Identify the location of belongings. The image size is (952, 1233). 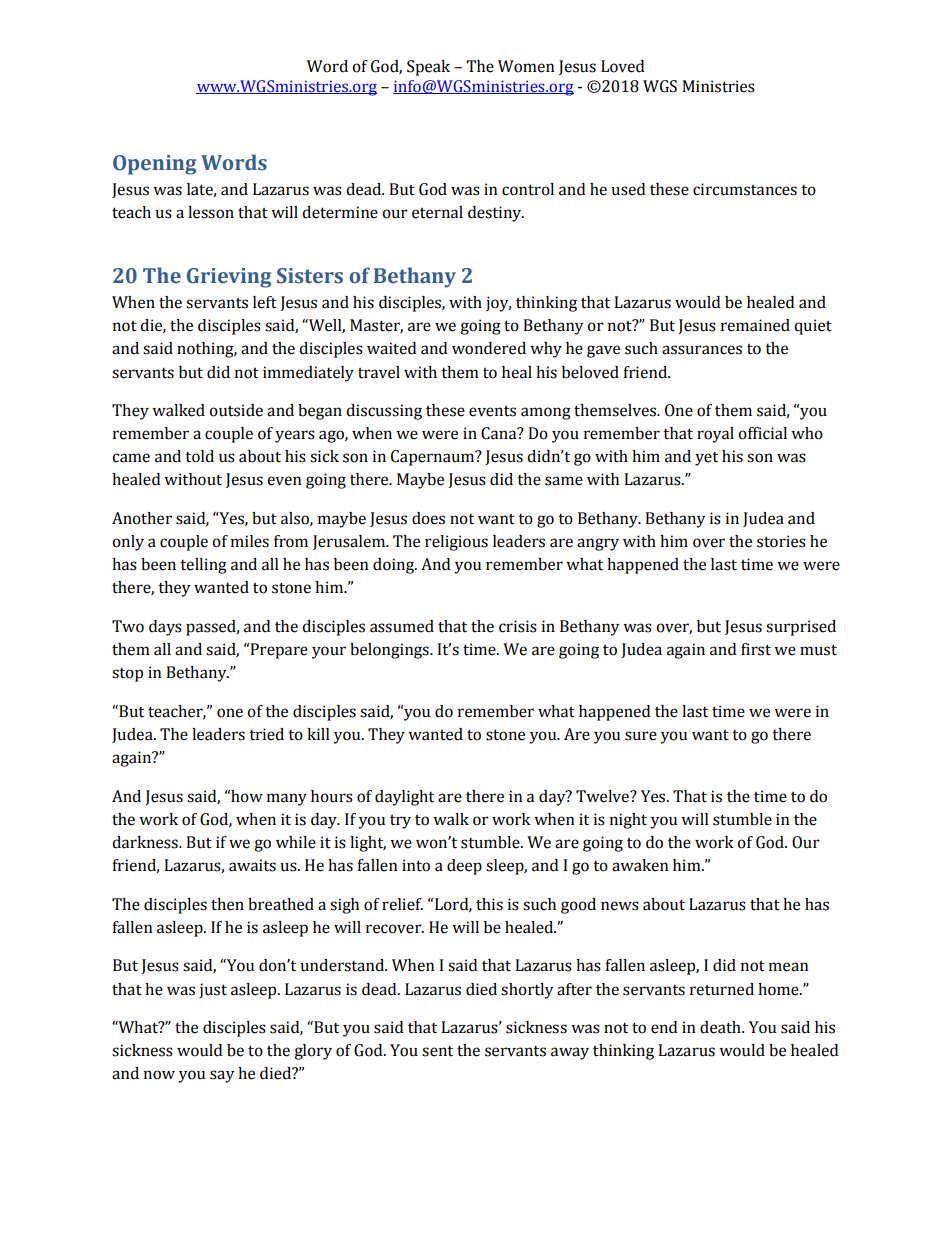
(390, 651).
